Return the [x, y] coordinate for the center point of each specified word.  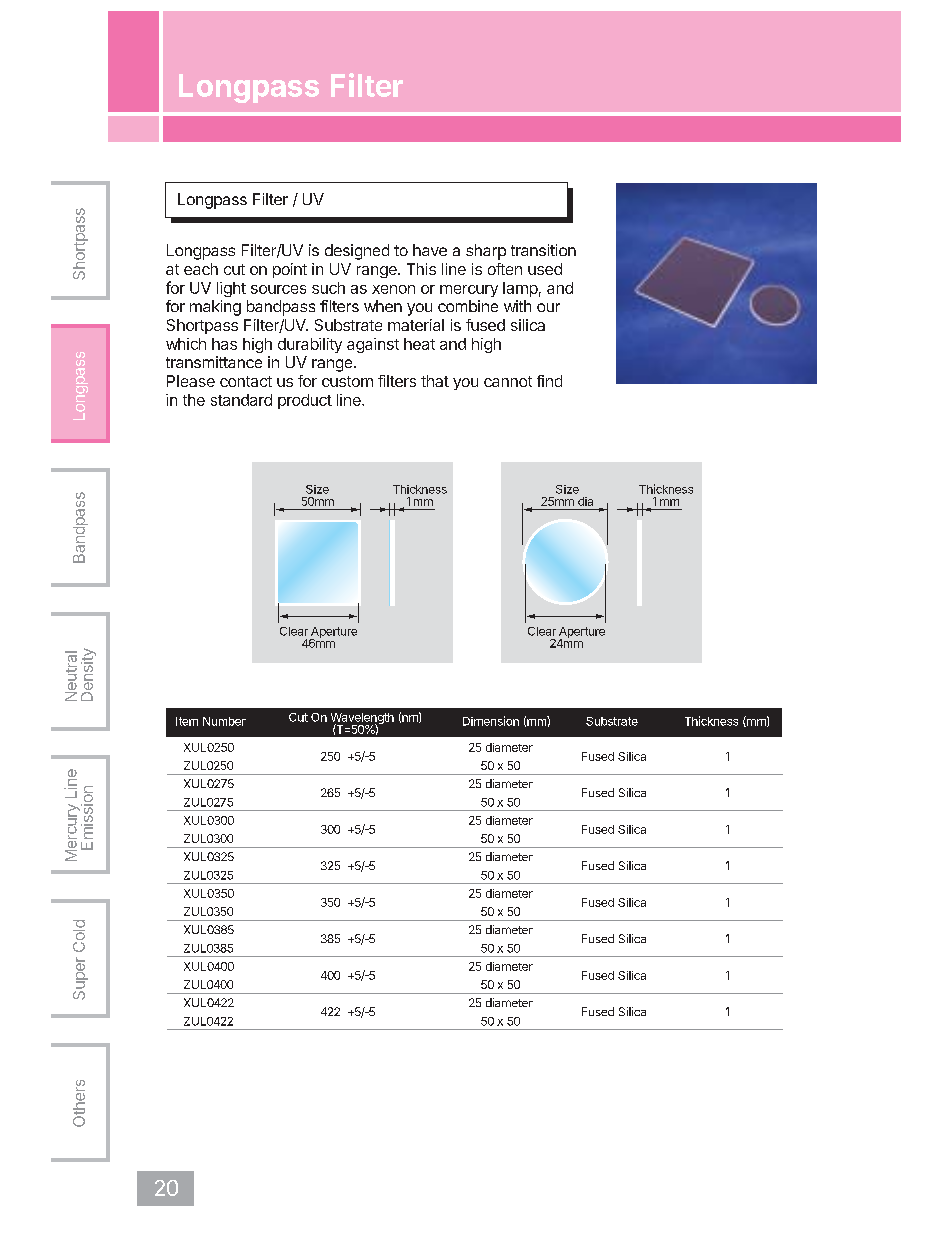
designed [357, 252]
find [549, 381]
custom [347, 381]
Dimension [491, 721]
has [224, 344]
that [435, 381]
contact [246, 381]
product [305, 401]
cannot [508, 381]
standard [241, 400]
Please [191, 381]
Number [224, 721]
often [505, 269]
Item [187, 721]
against [373, 345]
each [201, 269]
